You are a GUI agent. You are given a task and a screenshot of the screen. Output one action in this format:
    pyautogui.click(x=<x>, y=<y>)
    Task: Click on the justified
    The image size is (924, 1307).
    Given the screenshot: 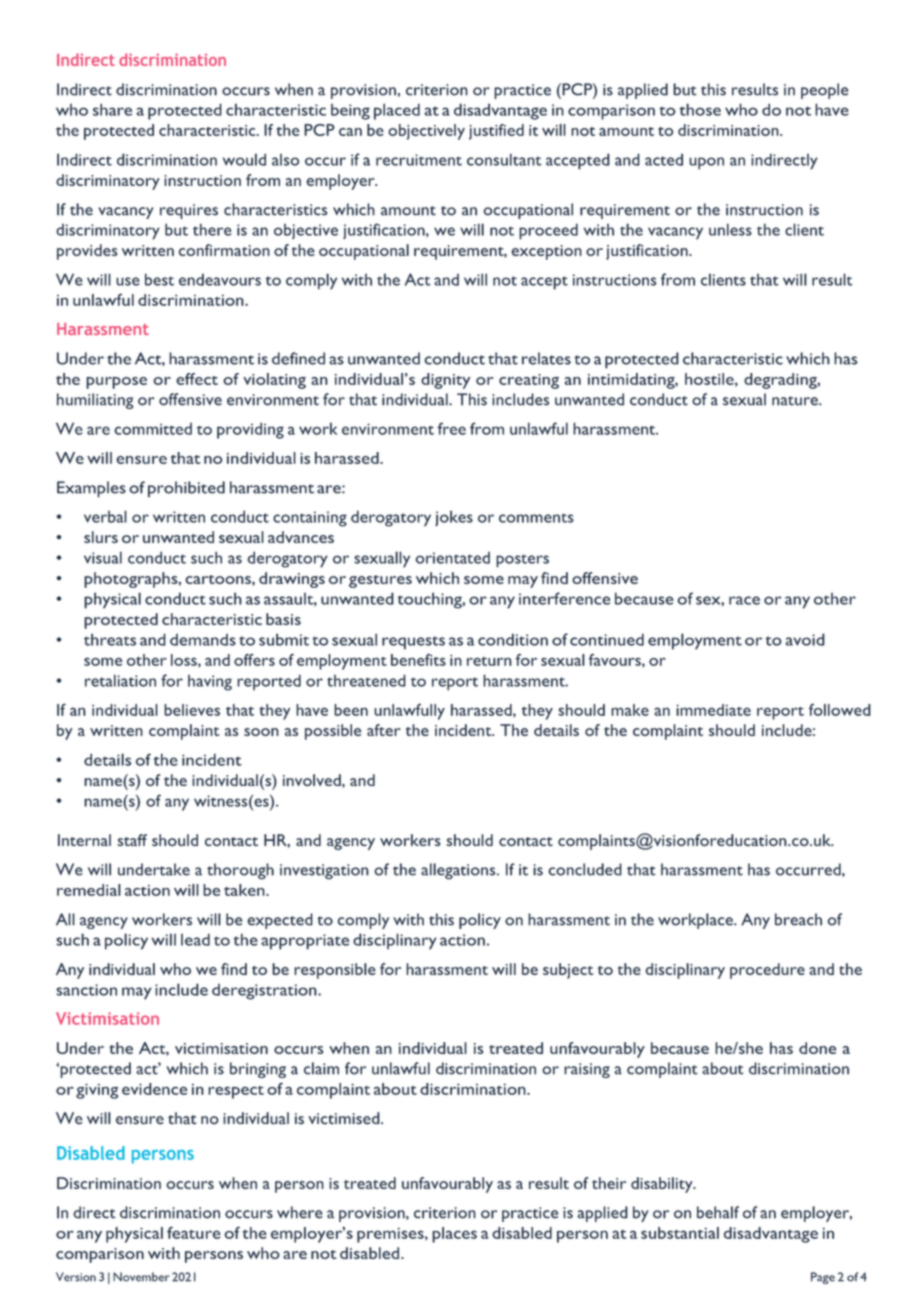 What is the action you would take?
    pyautogui.click(x=496, y=132)
